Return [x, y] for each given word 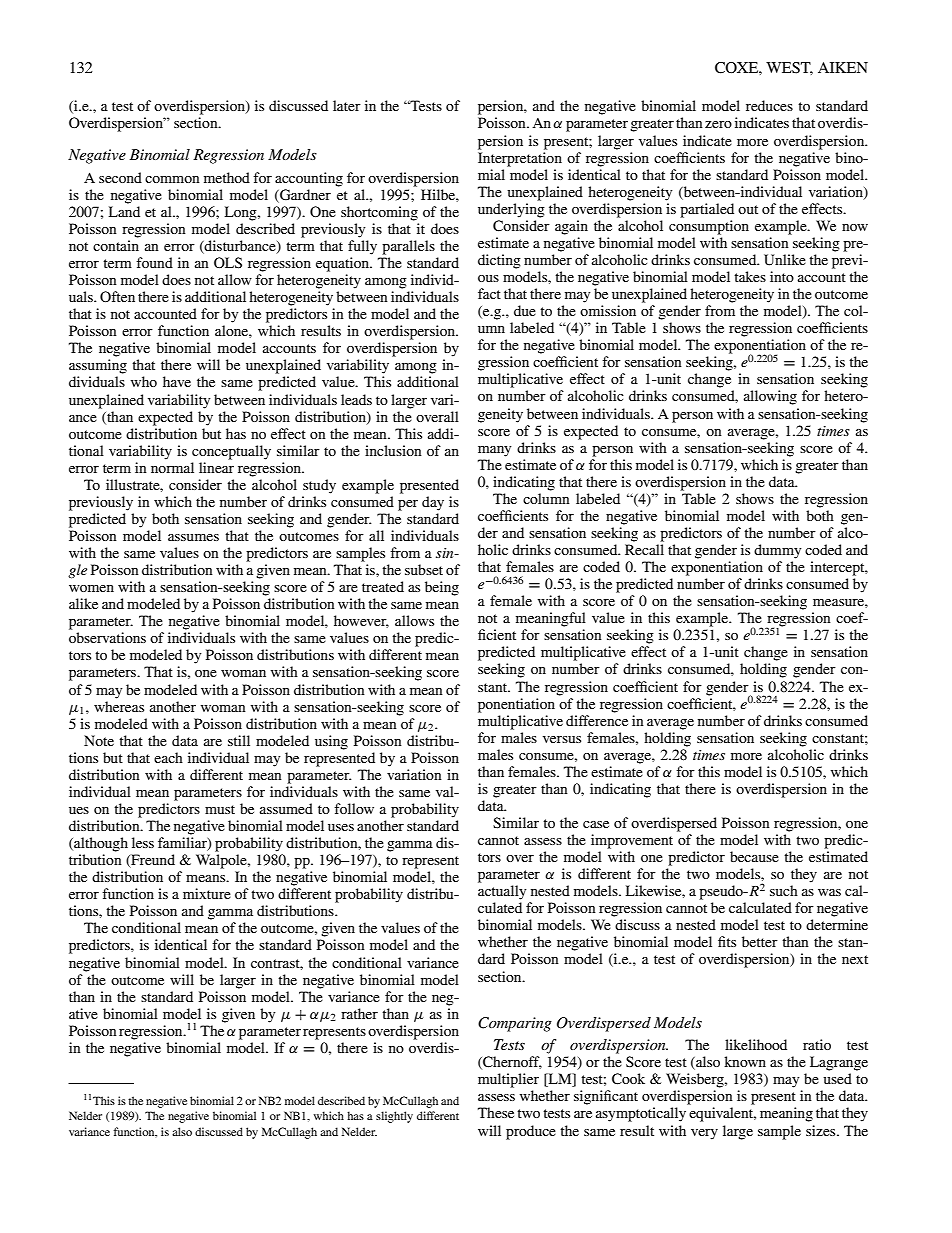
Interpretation [520, 159]
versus [562, 739]
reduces [769, 105]
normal [172, 467]
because [754, 856]
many [494, 451]
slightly [394, 1117]
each [168, 757]
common [172, 179]
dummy [777, 551]
